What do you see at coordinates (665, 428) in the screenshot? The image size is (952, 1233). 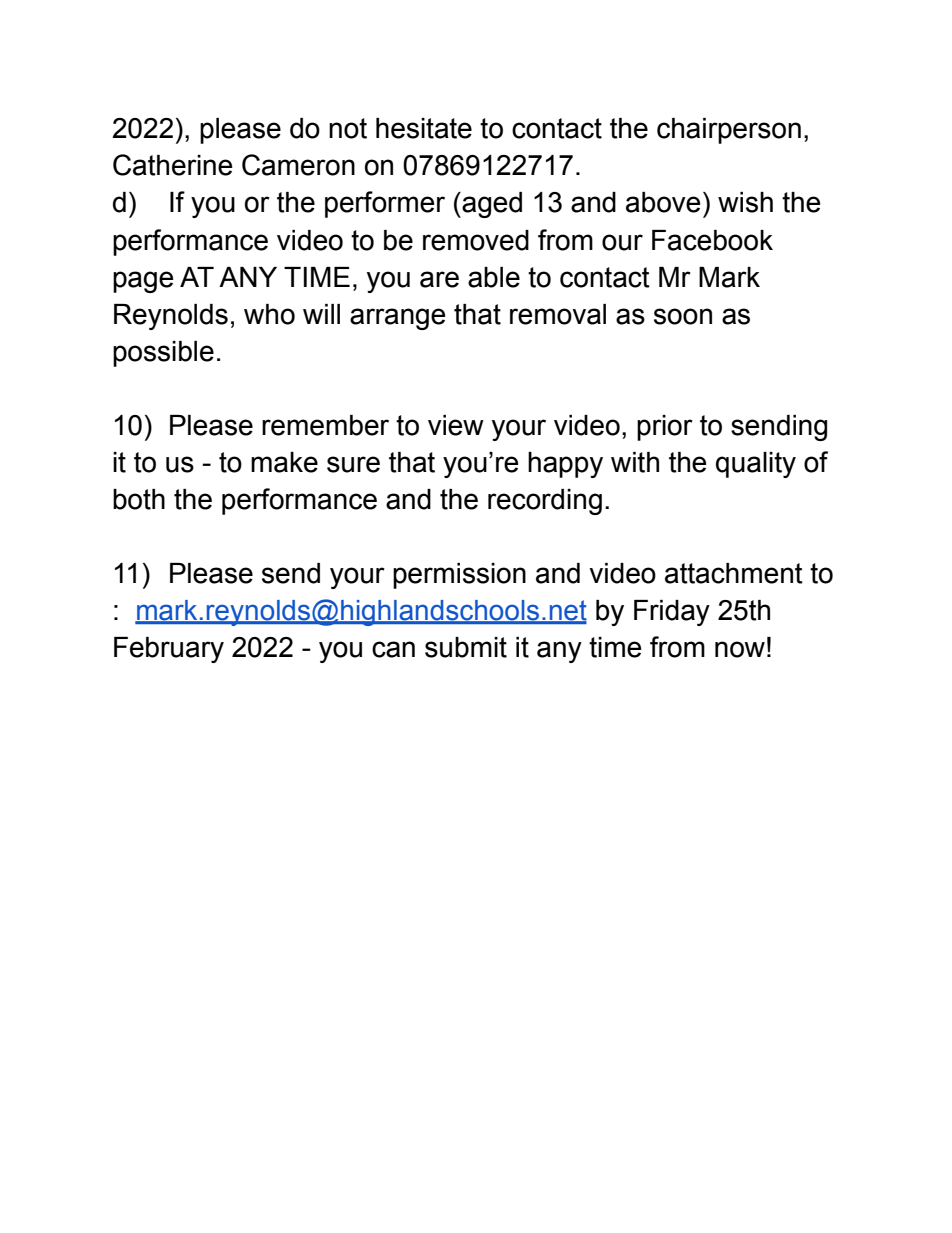 I see `prior` at bounding box center [665, 428].
